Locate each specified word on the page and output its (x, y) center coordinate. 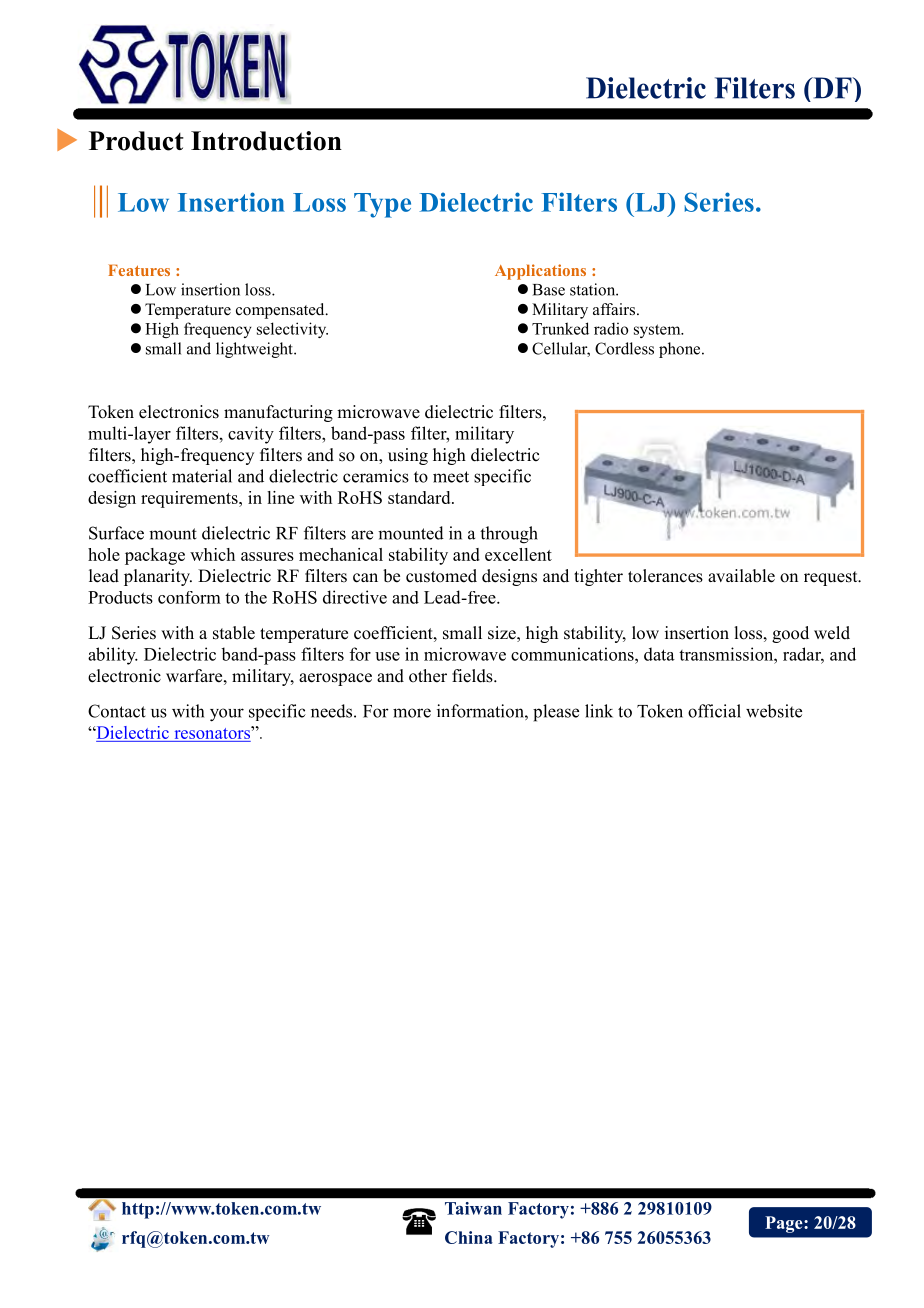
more (412, 713)
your (227, 715)
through (509, 535)
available (741, 576)
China (469, 1237)
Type (382, 205)
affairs (615, 309)
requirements (190, 499)
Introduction (266, 141)
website (774, 711)
